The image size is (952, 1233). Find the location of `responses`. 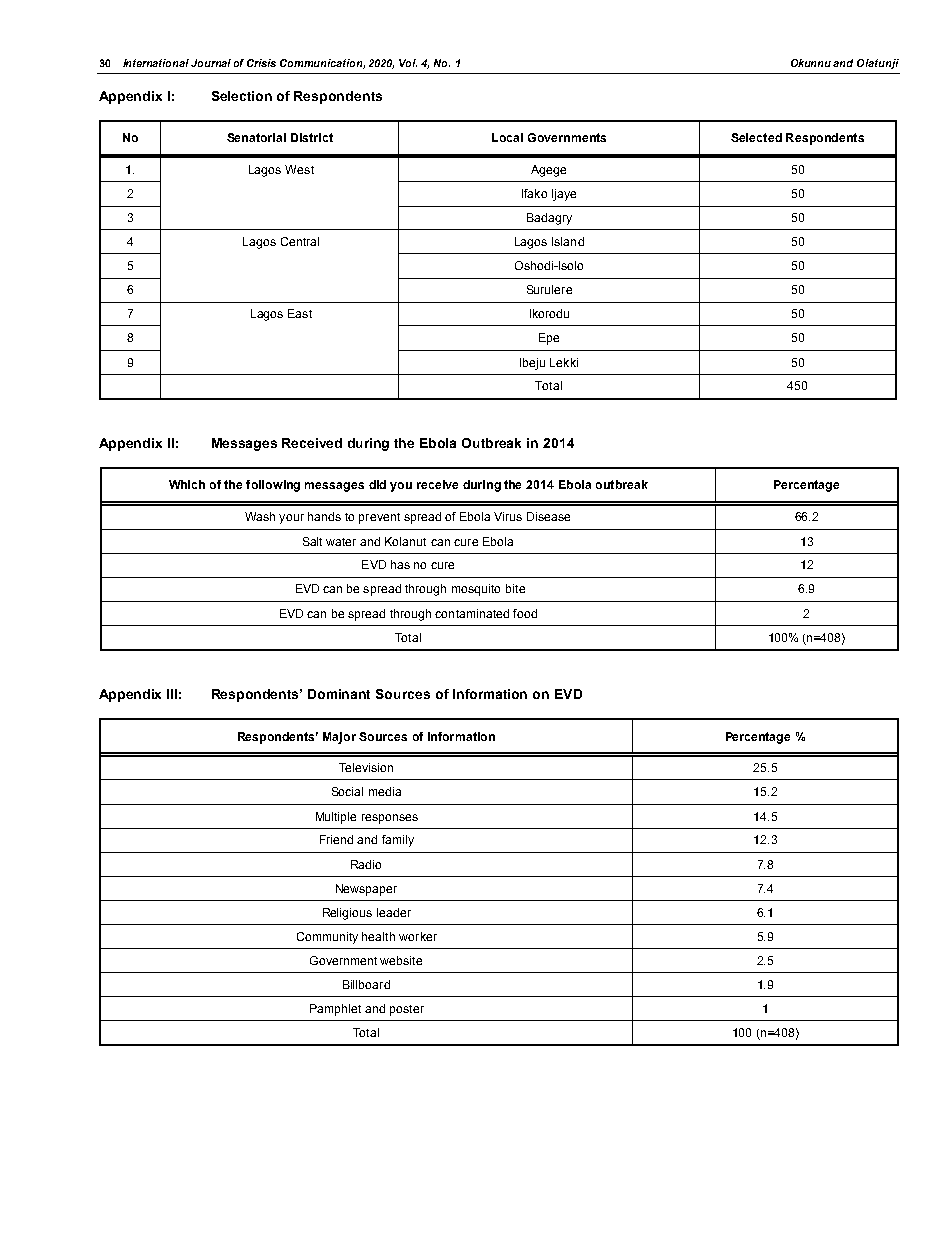

responses is located at coordinates (390, 819).
